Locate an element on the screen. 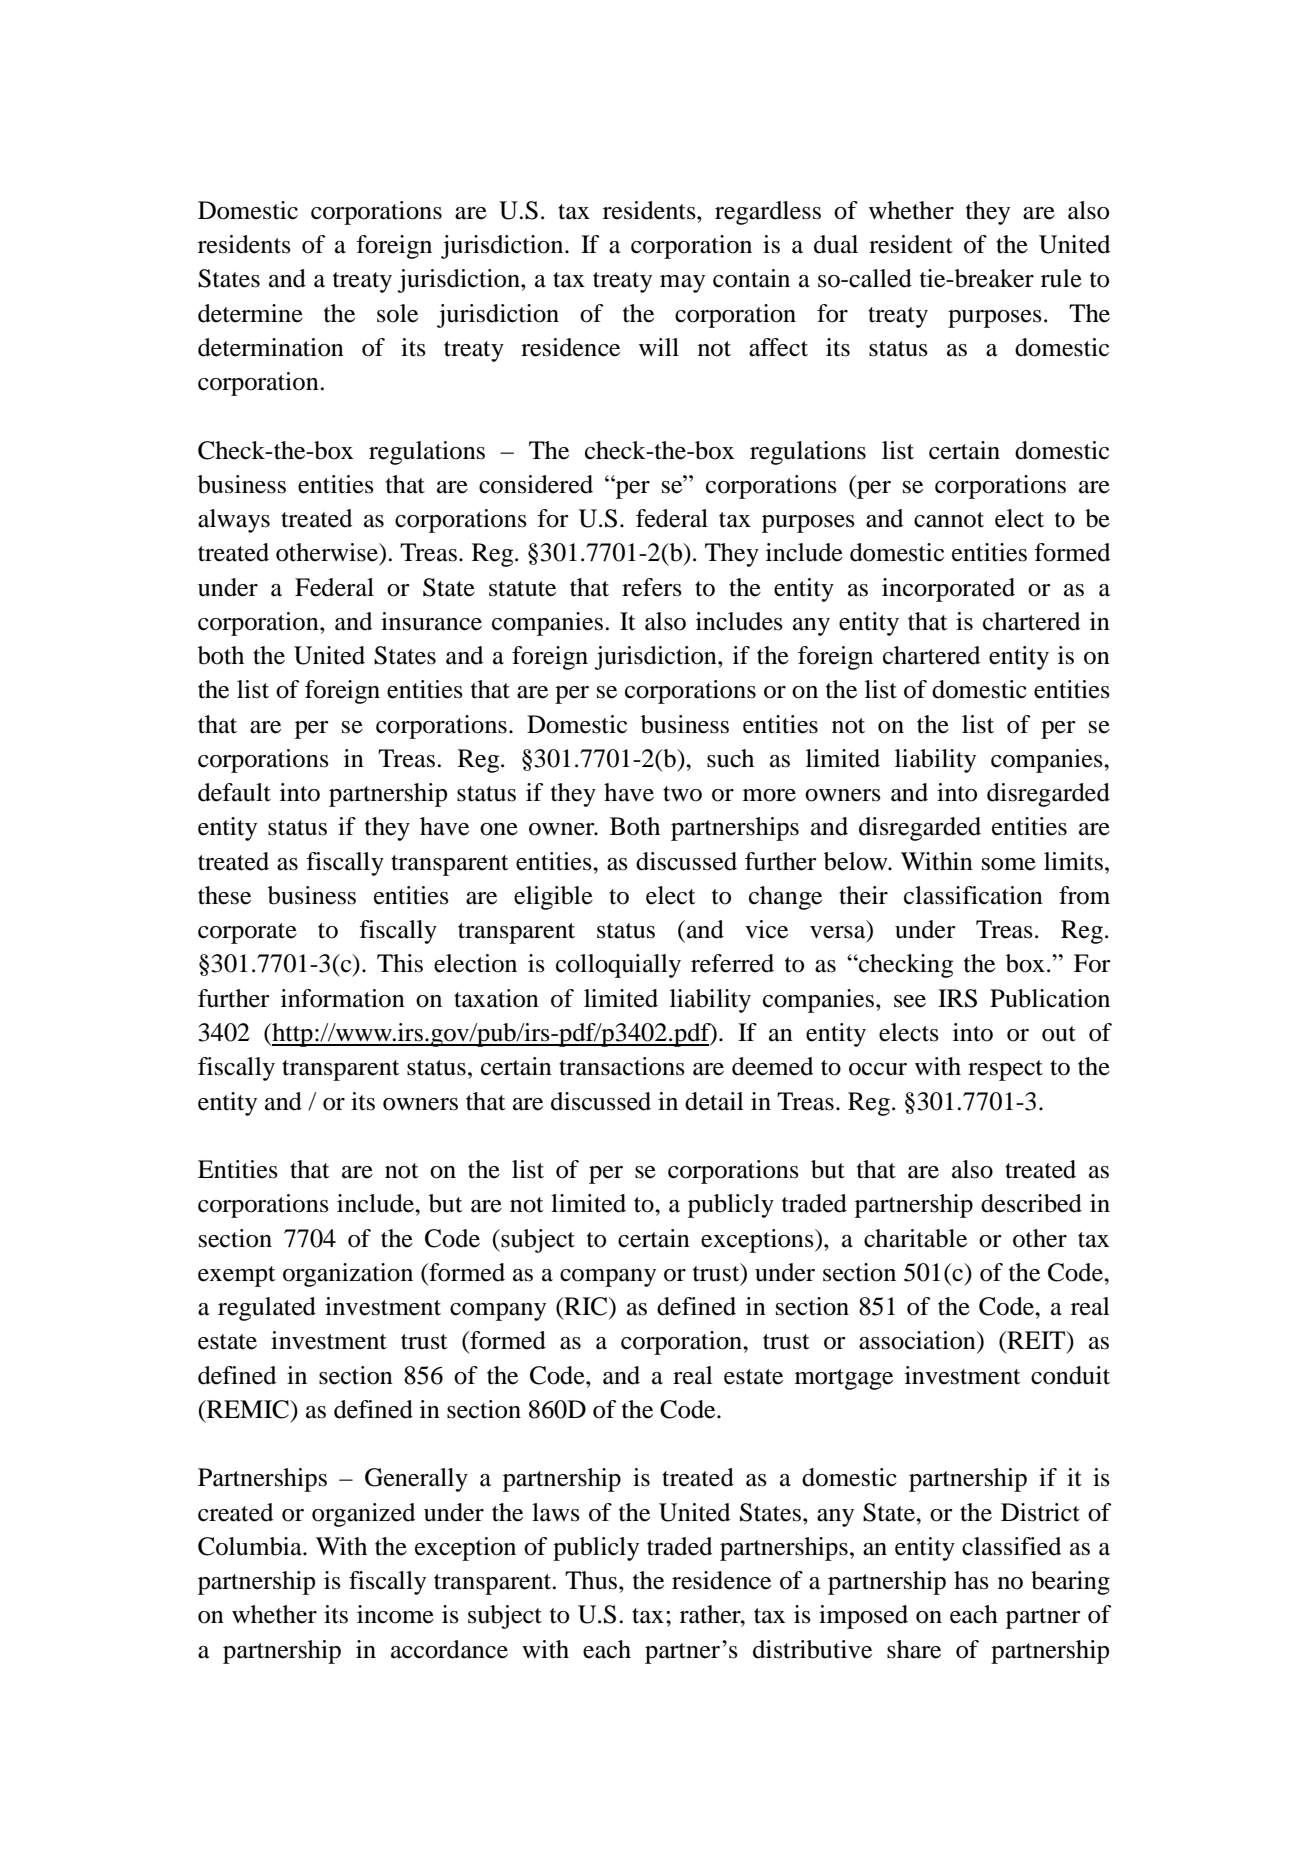 Image resolution: width=1308 pixels, height=1849 pixels. information is located at coordinates (343, 998).
